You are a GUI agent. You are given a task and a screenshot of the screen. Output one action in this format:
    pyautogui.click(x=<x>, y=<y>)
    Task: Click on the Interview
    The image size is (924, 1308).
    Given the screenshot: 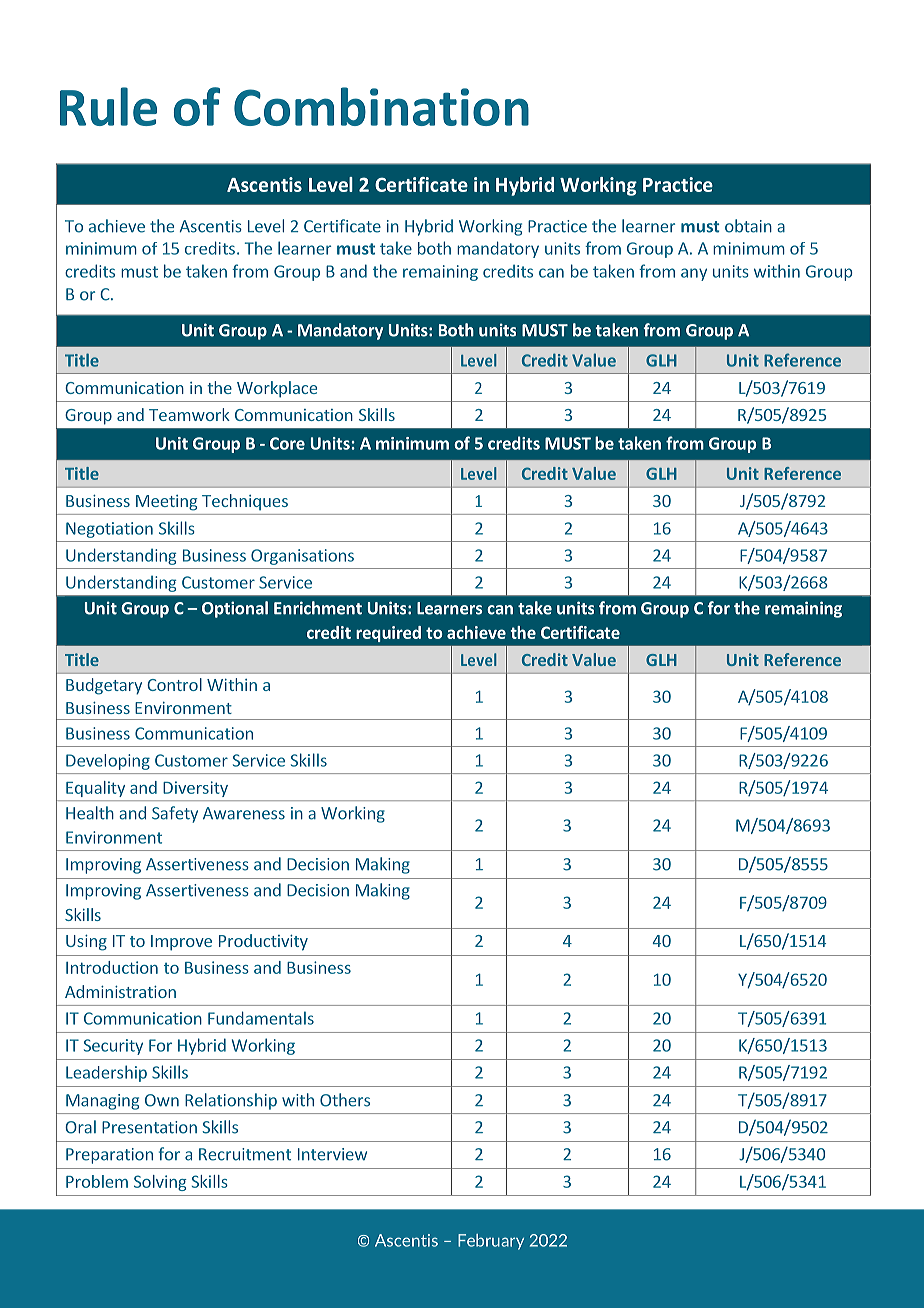 What is the action you would take?
    pyautogui.click(x=332, y=1154)
